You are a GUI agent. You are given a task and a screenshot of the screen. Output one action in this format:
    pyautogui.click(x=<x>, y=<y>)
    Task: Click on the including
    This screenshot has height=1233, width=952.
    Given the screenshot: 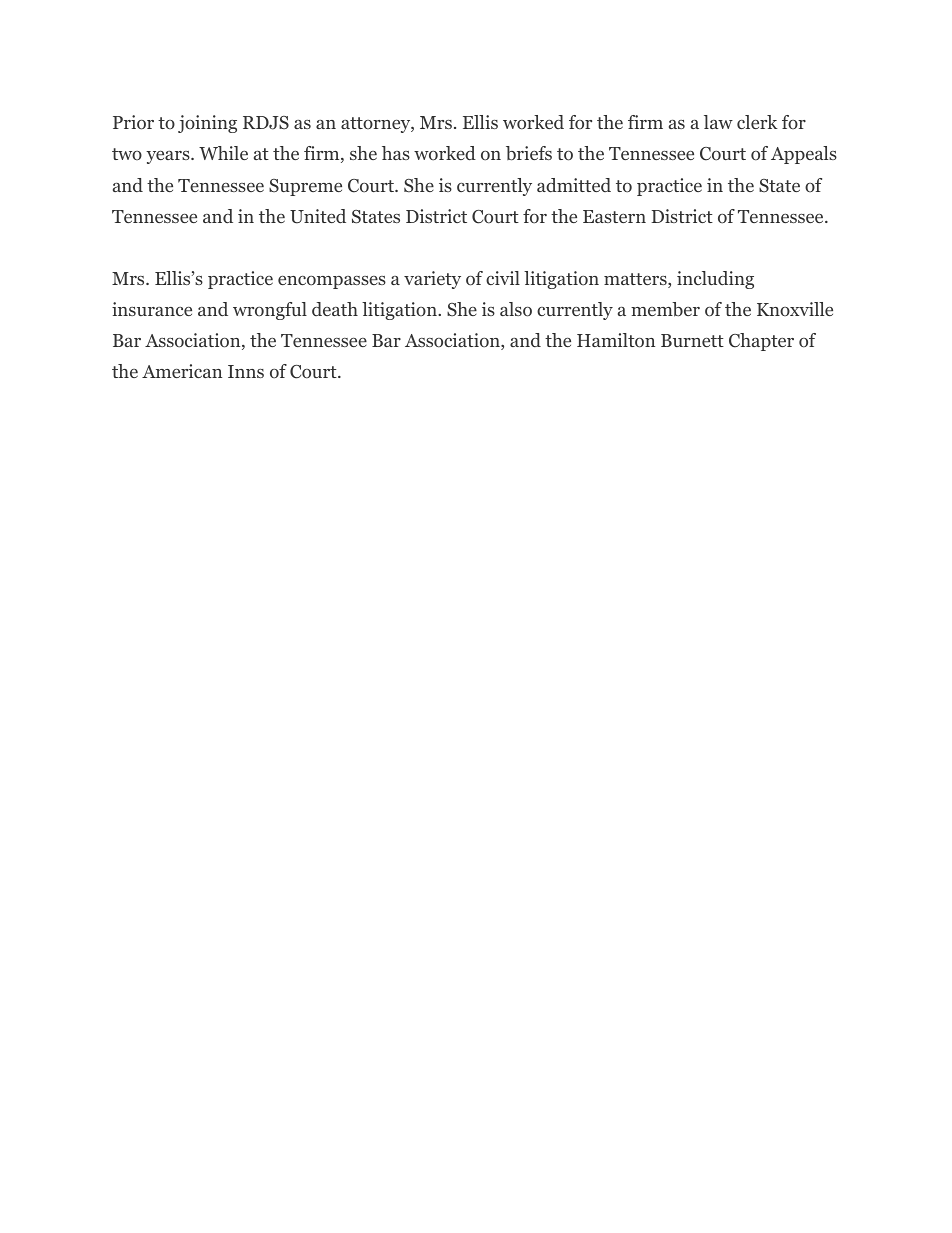 What is the action you would take?
    pyautogui.click(x=715, y=280)
